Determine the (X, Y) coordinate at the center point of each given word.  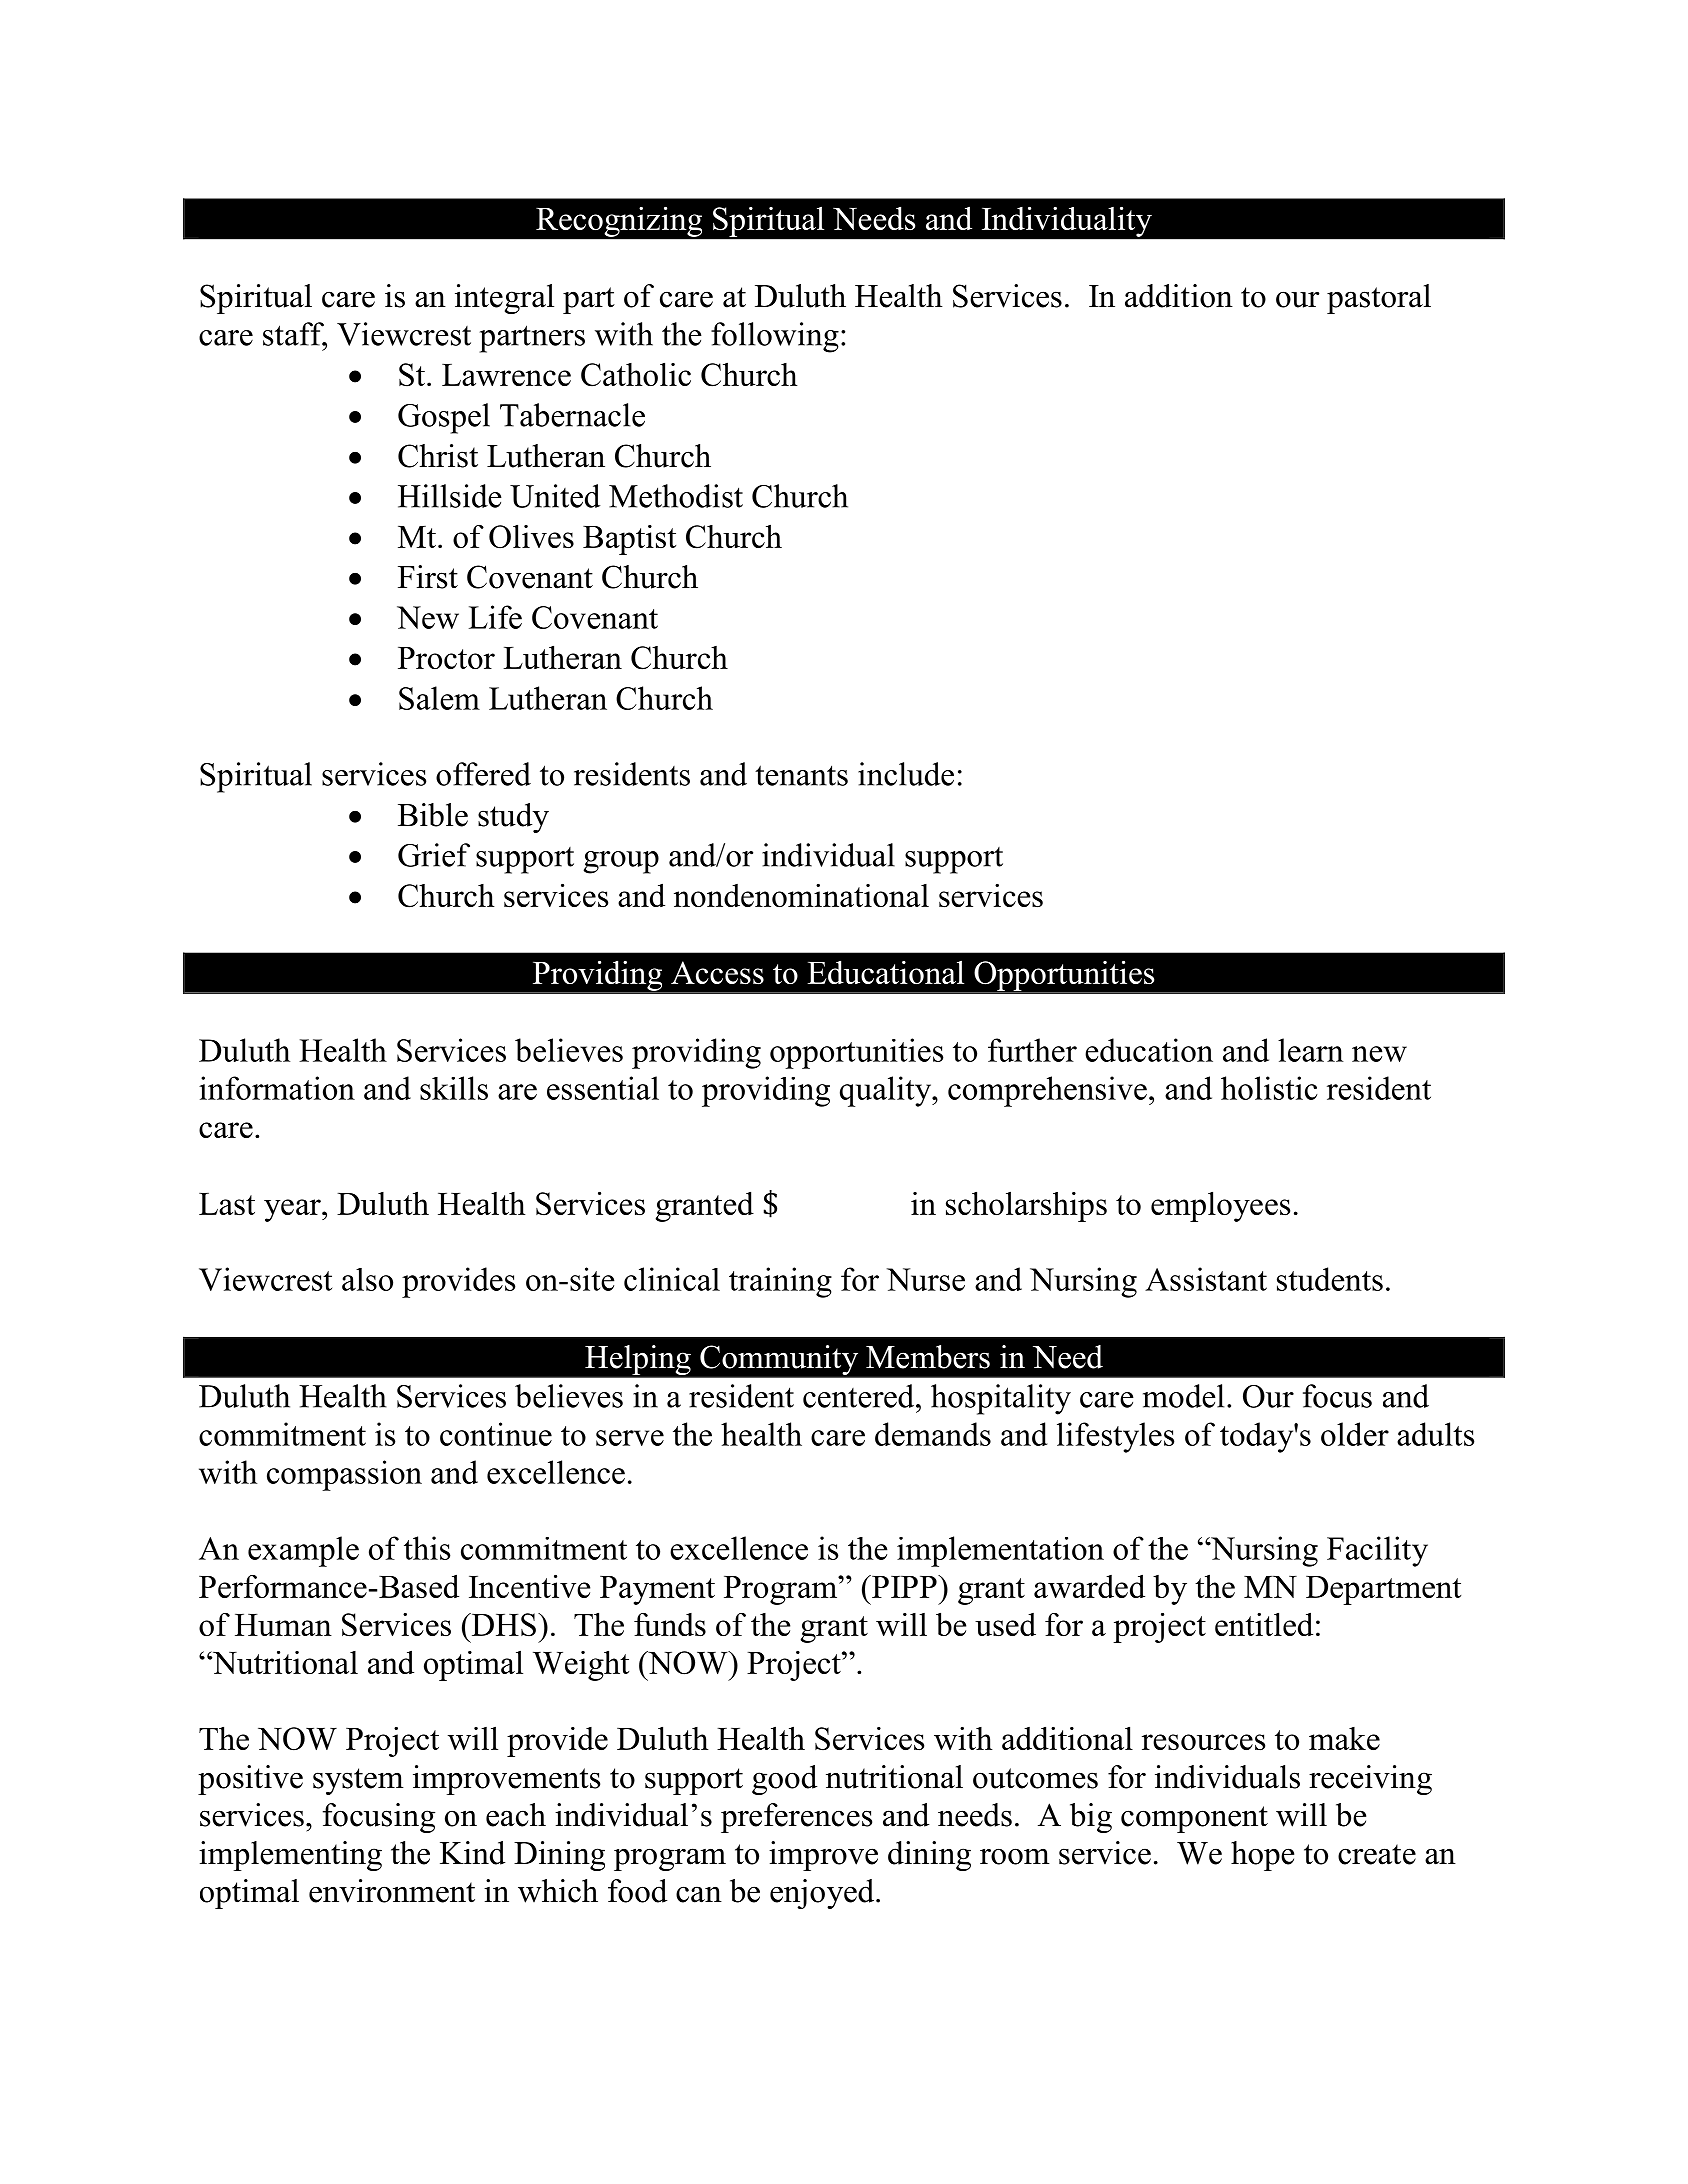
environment (392, 1891)
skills (454, 1088)
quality (887, 1091)
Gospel (444, 418)
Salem (439, 698)
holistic (1269, 1088)
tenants (801, 775)
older (1355, 1434)
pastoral (1379, 299)
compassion (344, 1475)
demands (933, 1434)
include (906, 774)
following (775, 337)
